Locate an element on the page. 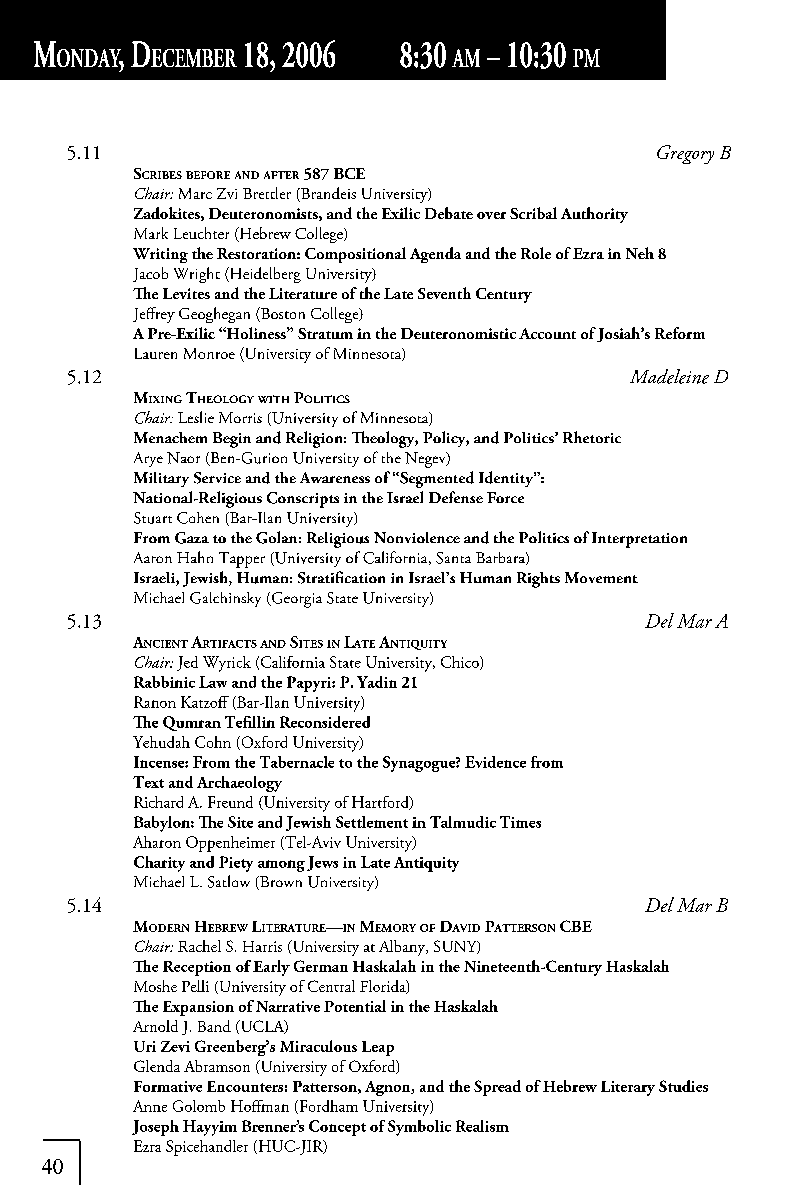 The image size is (799, 1199). Movement is located at coordinates (601, 577).
